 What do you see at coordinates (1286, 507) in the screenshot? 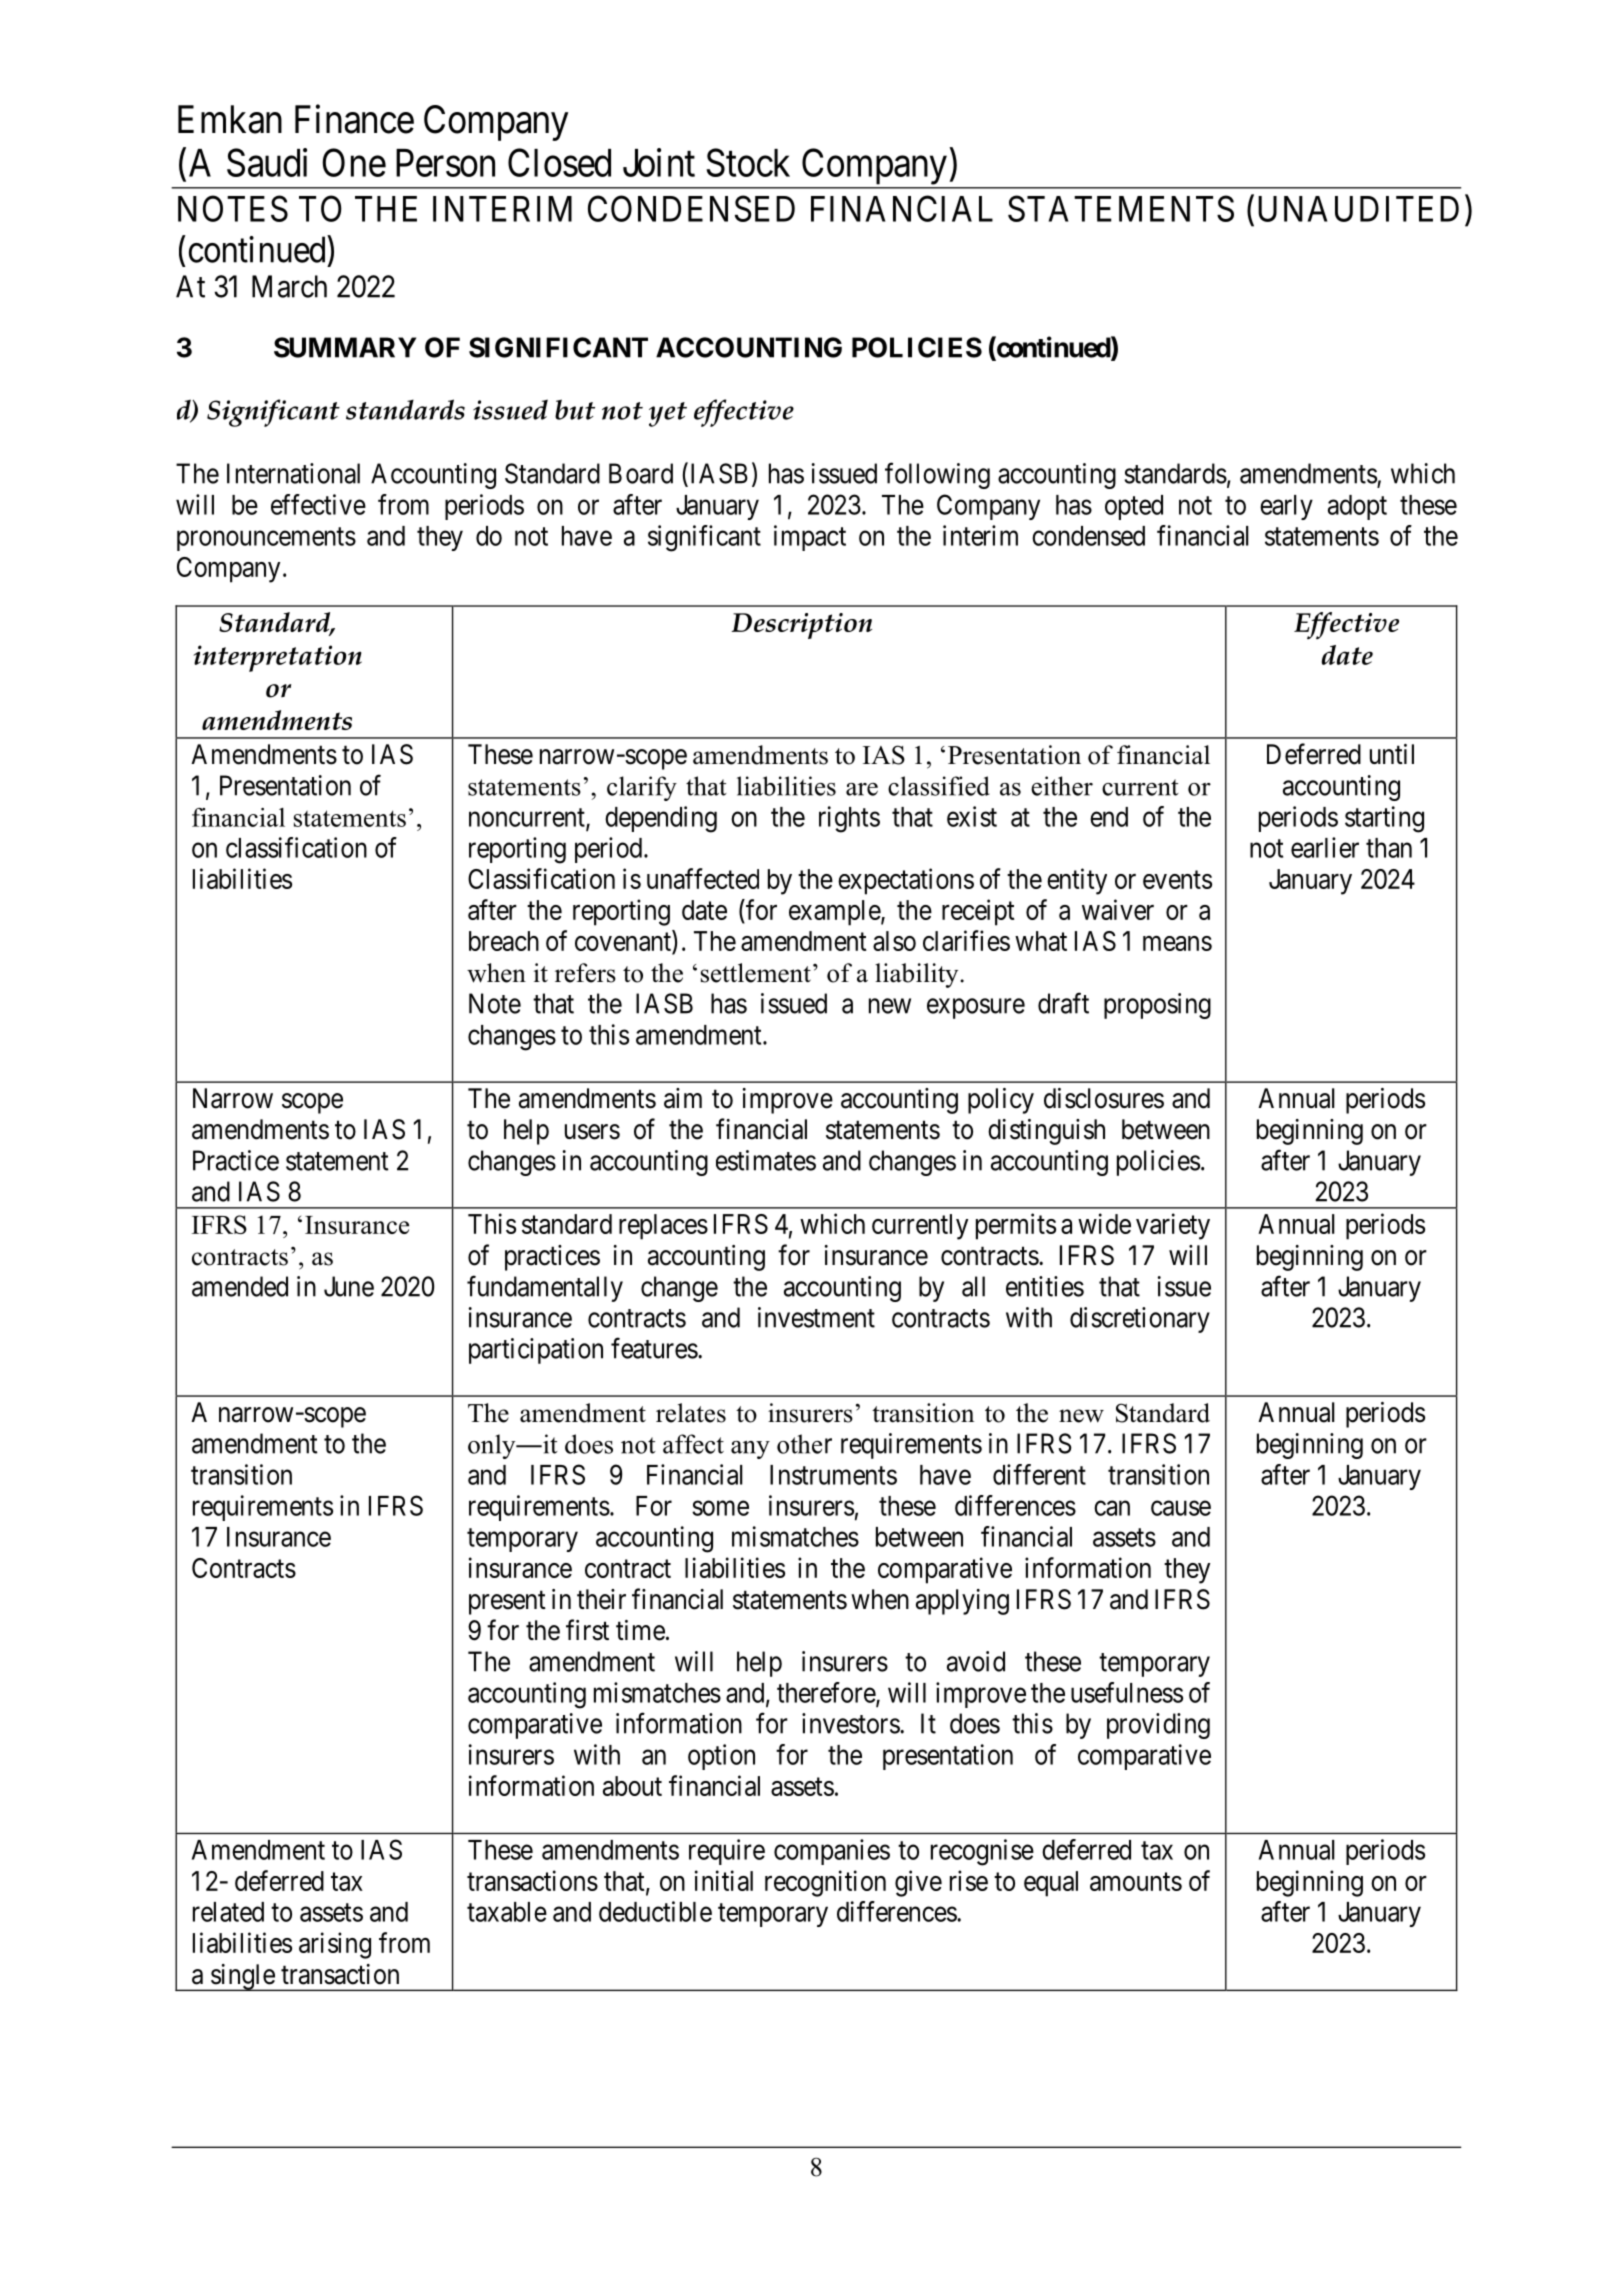
I see `early` at bounding box center [1286, 507].
